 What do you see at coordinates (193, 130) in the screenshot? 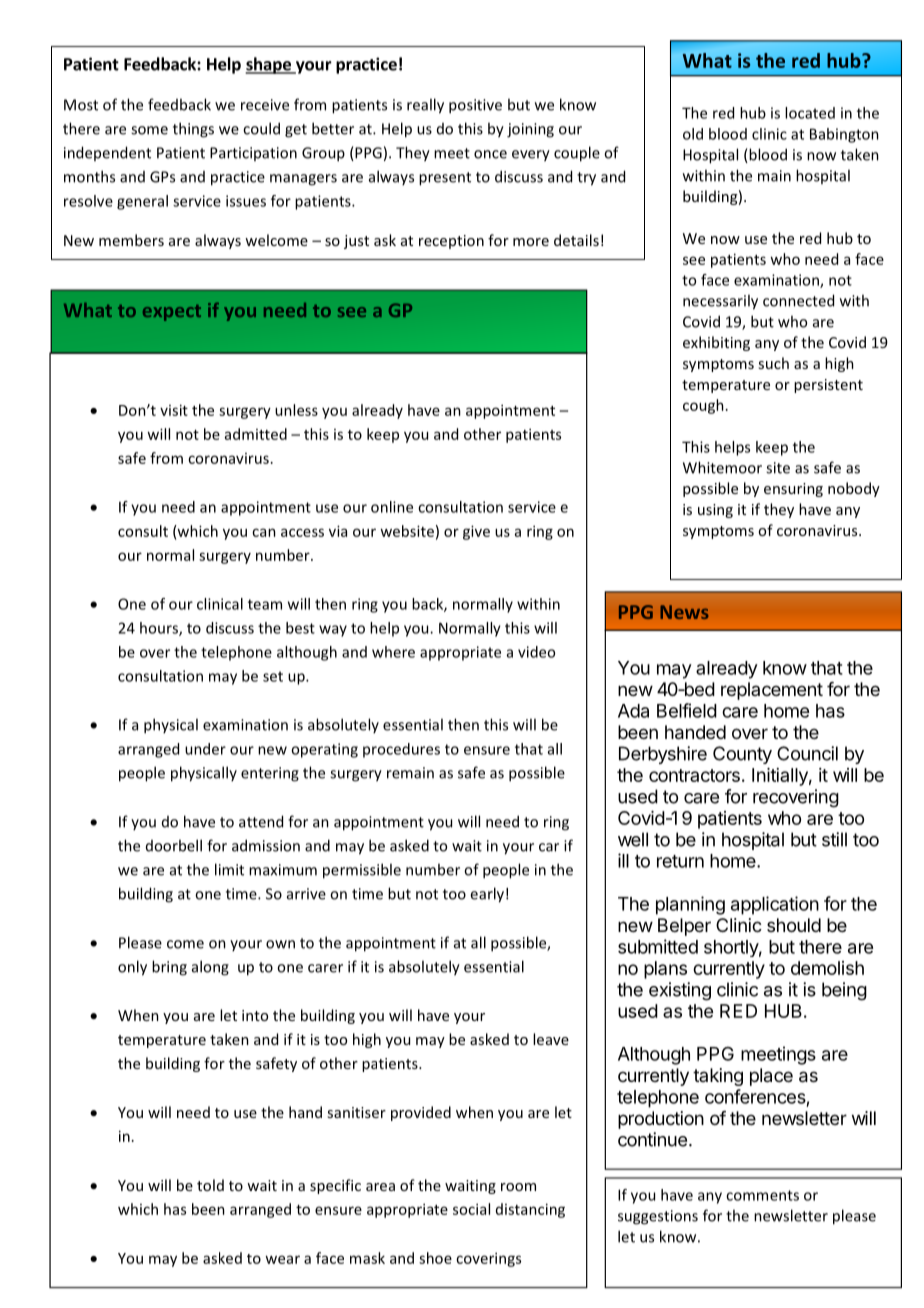
I see `things` at bounding box center [193, 130].
